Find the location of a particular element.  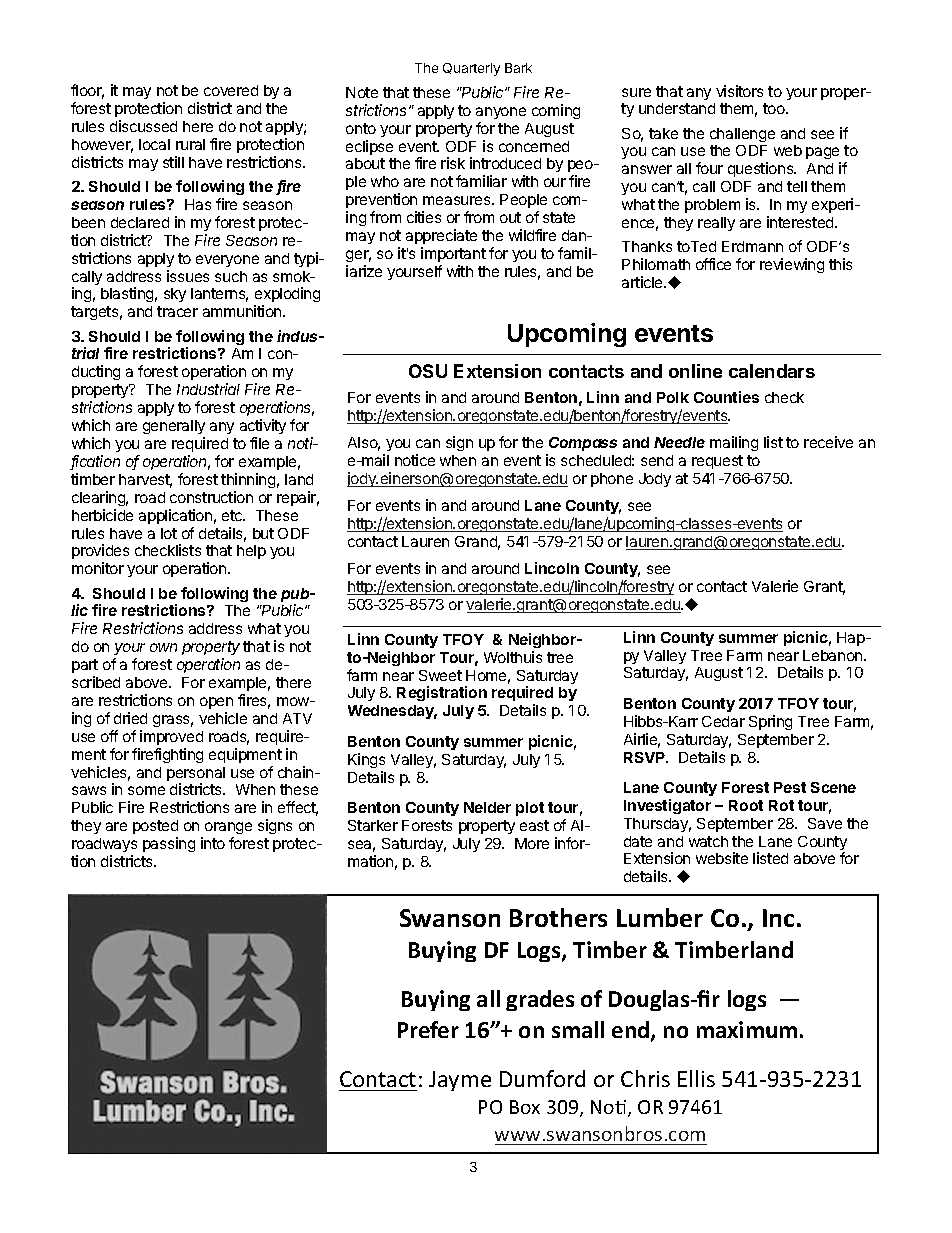

More is located at coordinates (532, 843).
